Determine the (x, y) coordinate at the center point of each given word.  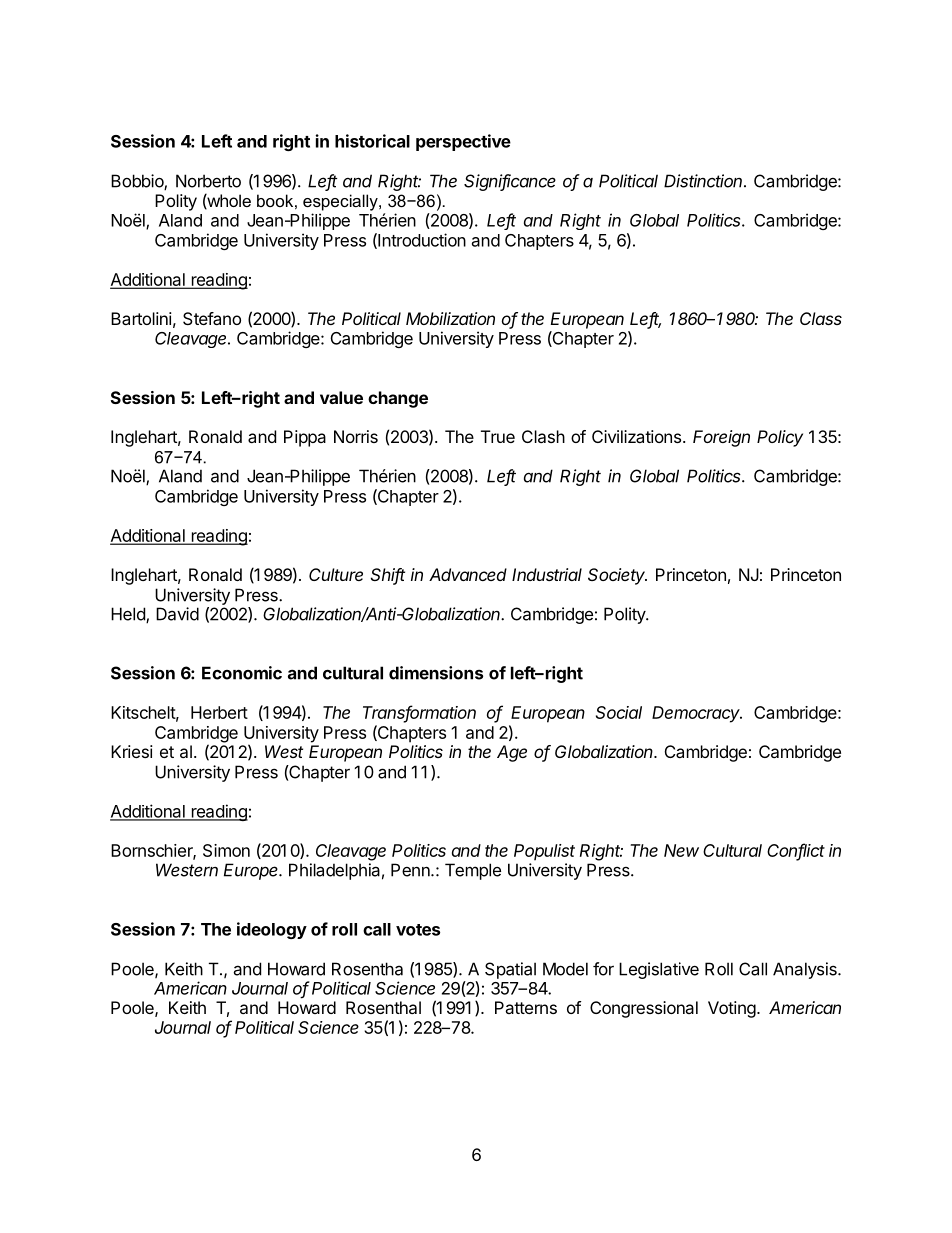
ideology (272, 930)
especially (341, 202)
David (177, 614)
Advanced (468, 574)
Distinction (704, 181)
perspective (463, 142)
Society (617, 576)
